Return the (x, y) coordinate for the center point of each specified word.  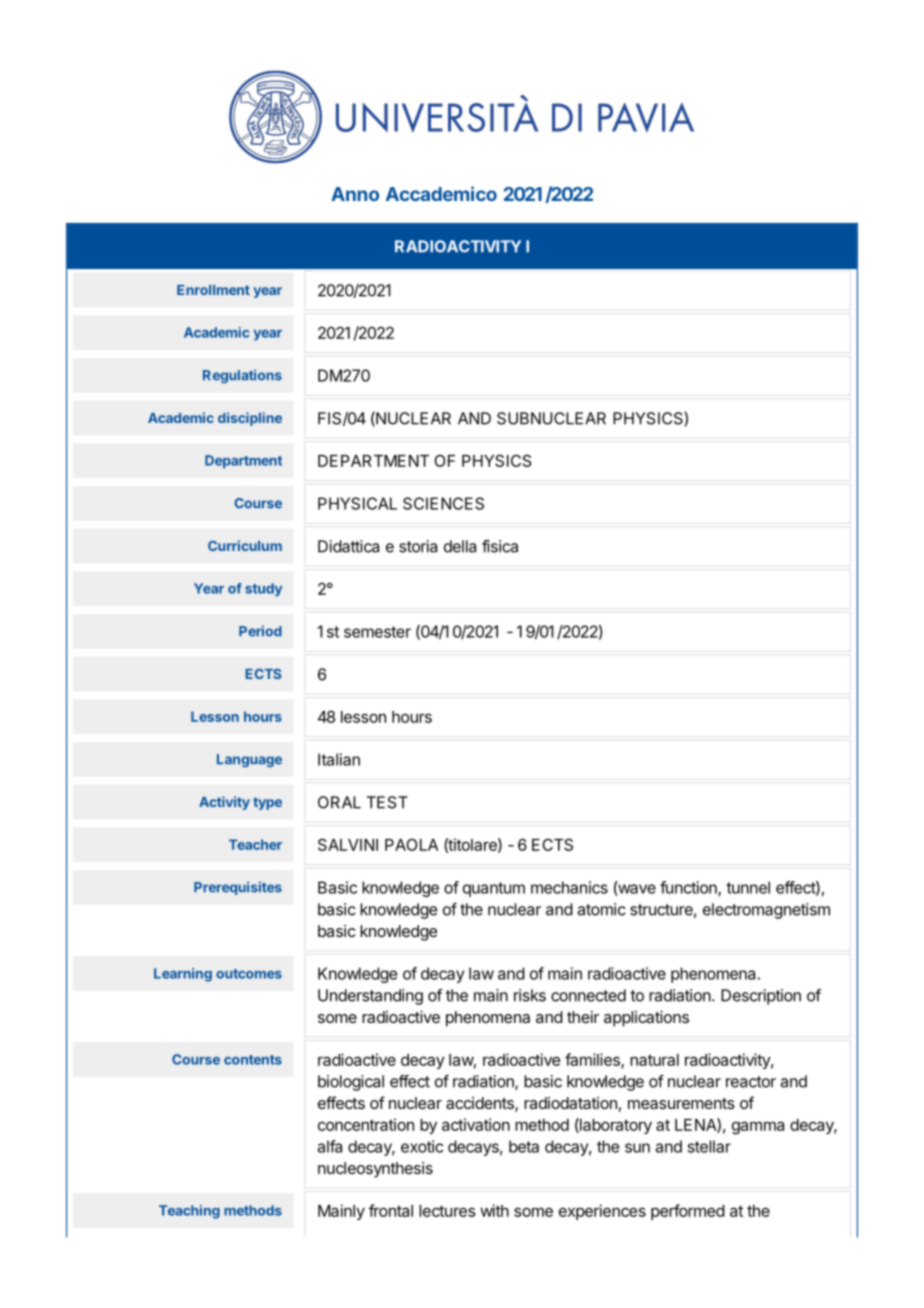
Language (249, 760)
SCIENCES (443, 503)
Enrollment (213, 290)
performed (688, 1212)
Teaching (189, 1212)
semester (377, 632)
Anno (355, 194)
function (689, 888)
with (494, 1210)
